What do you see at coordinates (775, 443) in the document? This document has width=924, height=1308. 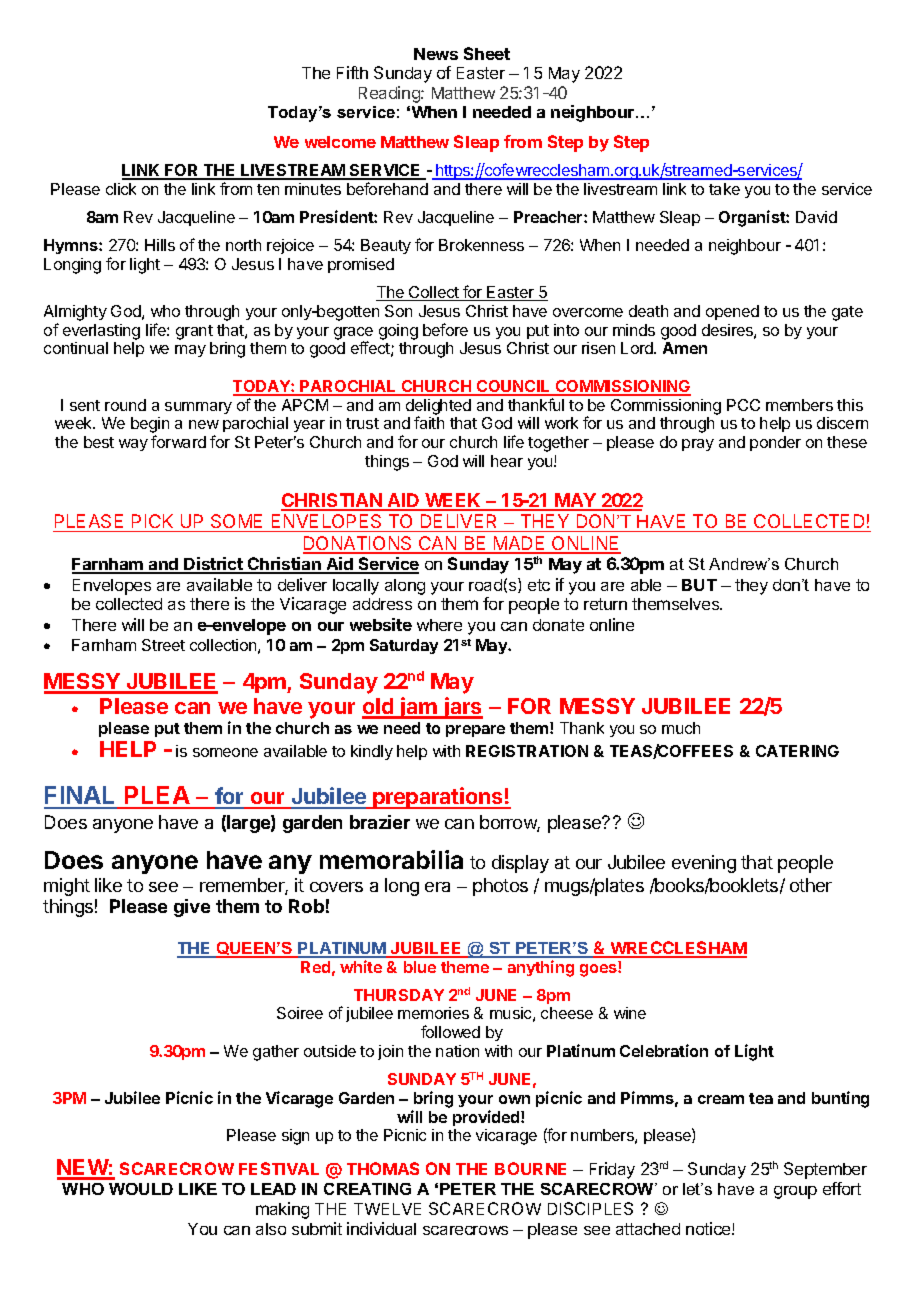 I see `ponder` at bounding box center [775, 443].
